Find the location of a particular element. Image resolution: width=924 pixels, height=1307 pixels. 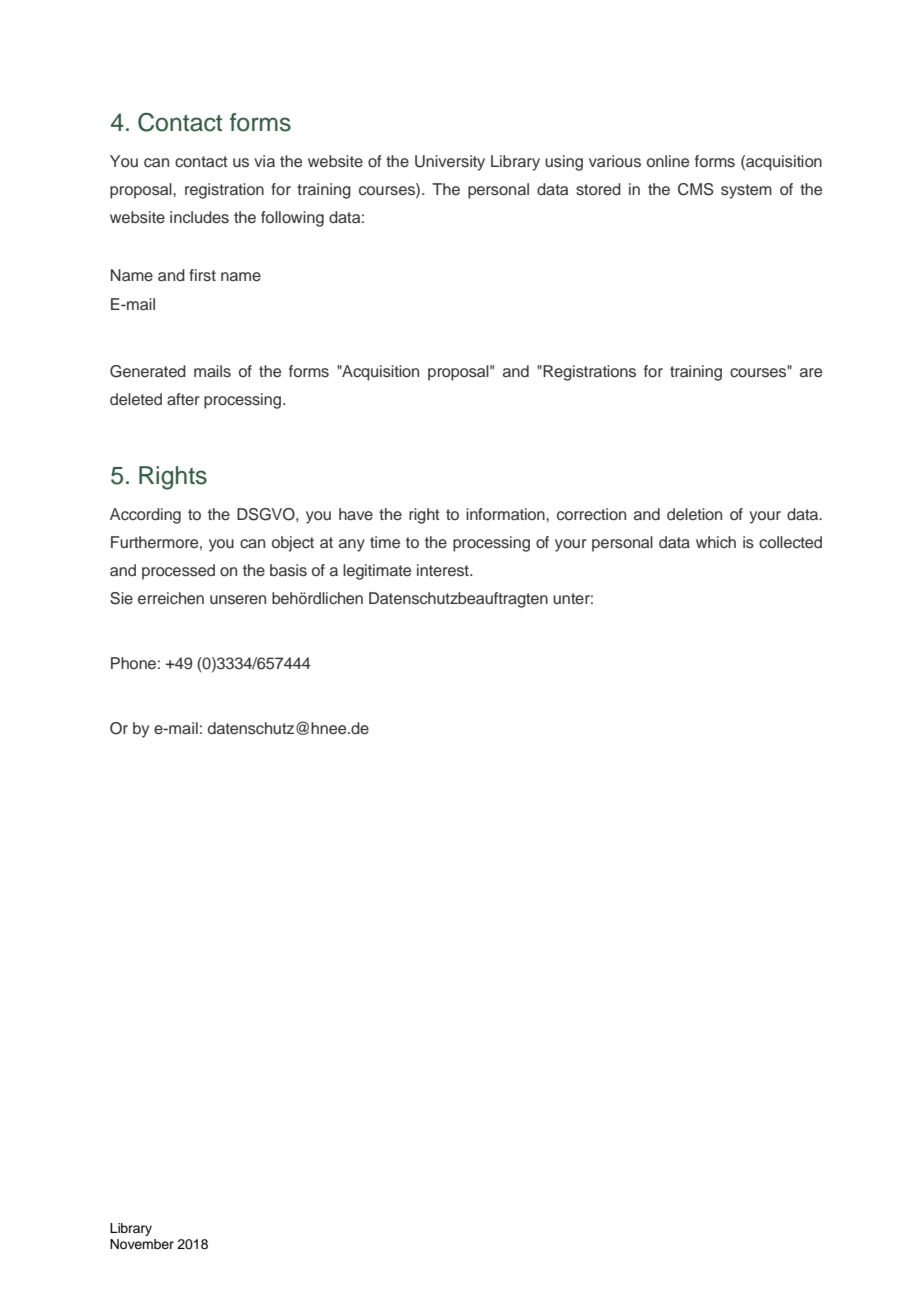

system is located at coordinates (746, 191).
